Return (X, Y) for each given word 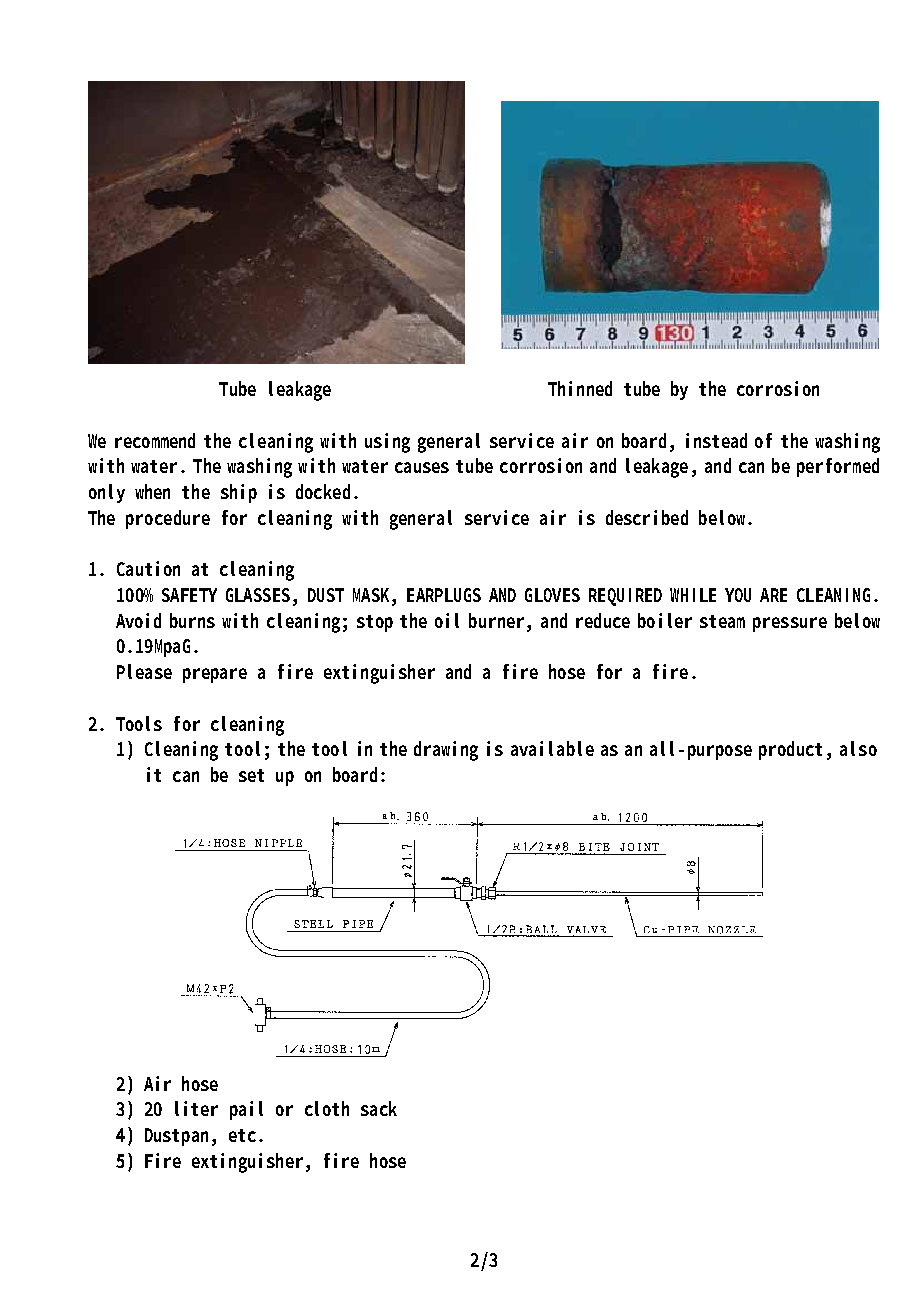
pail (246, 1110)
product (790, 750)
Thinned (580, 388)
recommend (155, 440)
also (858, 748)
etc (242, 1135)
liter (196, 1108)
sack (379, 1108)
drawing (446, 751)
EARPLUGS (444, 595)
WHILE (693, 595)
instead (716, 440)
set (251, 775)
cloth (327, 1108)
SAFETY (189, 595)
